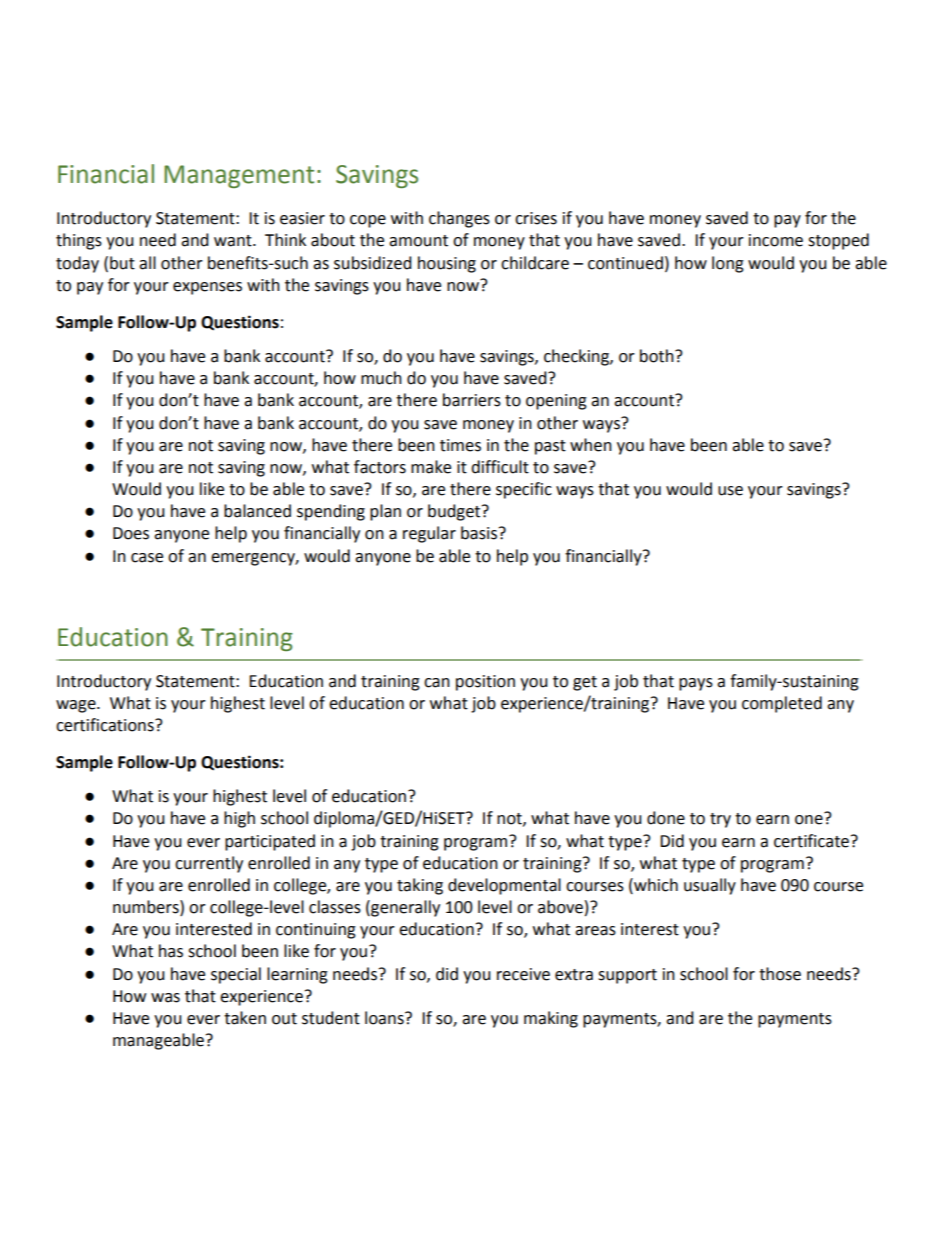  Describe the element at coordinates (165, 998) in the screenshot. I see `was` at that location.
